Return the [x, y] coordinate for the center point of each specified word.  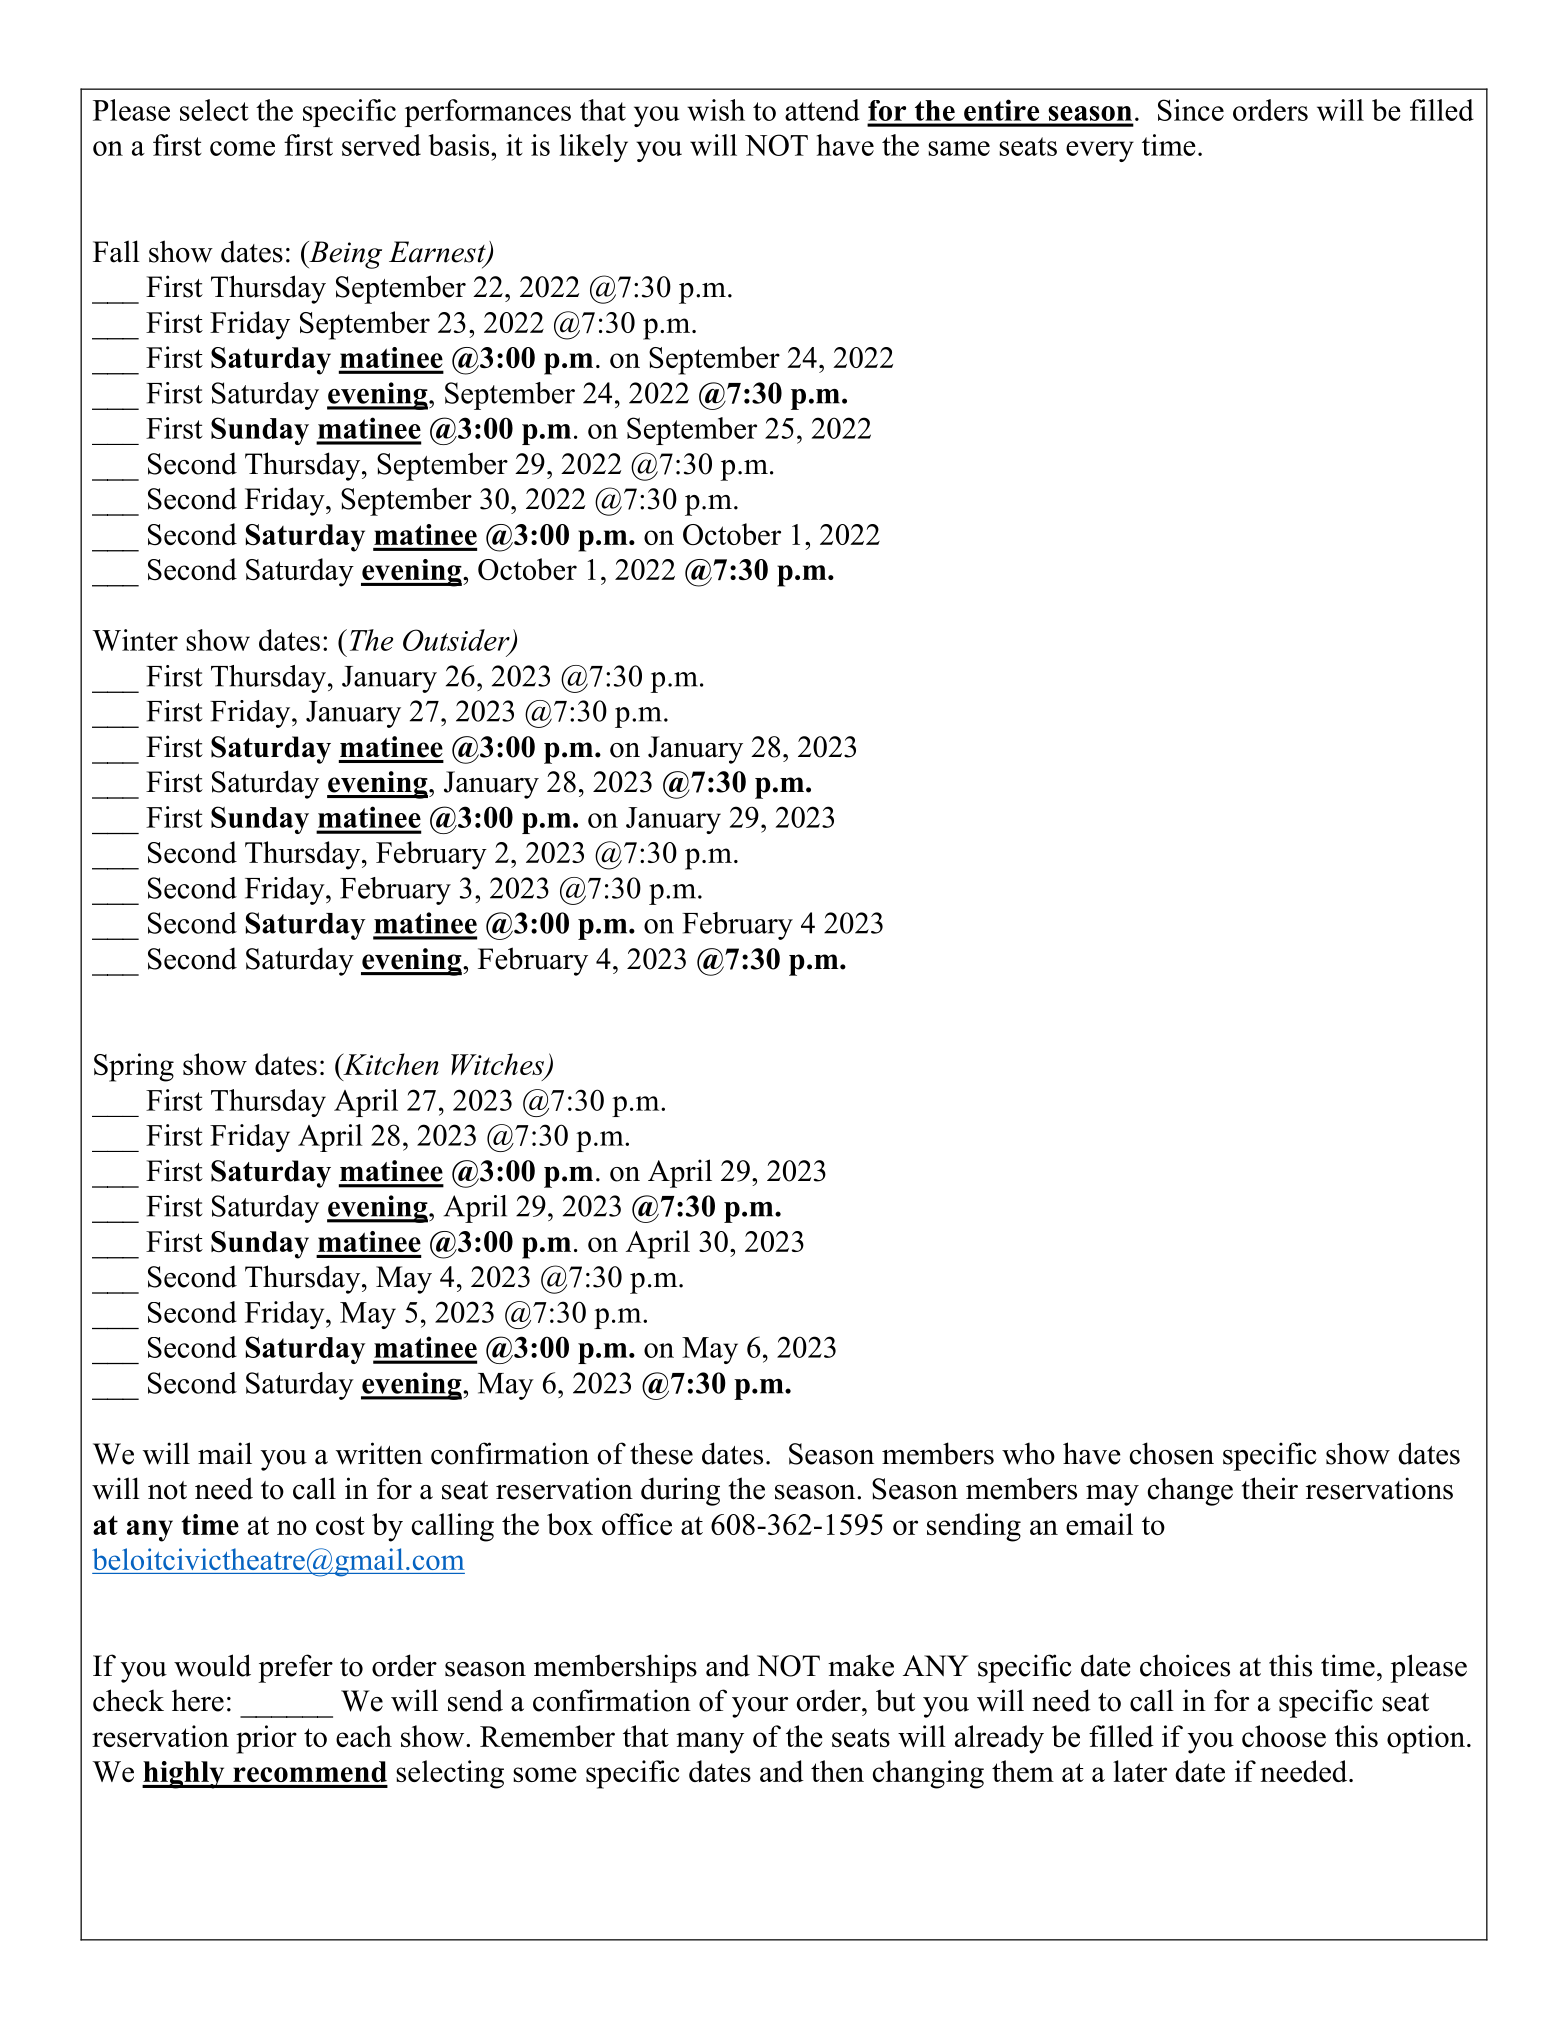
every [1100, 151]
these [661, 1453]
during [680, 1491]
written [379, 1453]
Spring [134, 1067]
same [959, 148]
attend [822, 110]
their [1270, 1488]
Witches [498, 1065]
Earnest [438, 253]
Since [1191, 110]
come [242, 148]
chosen [1172, 1453]
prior [266, 1739]
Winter [135, 640]
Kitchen [390, 1064]
